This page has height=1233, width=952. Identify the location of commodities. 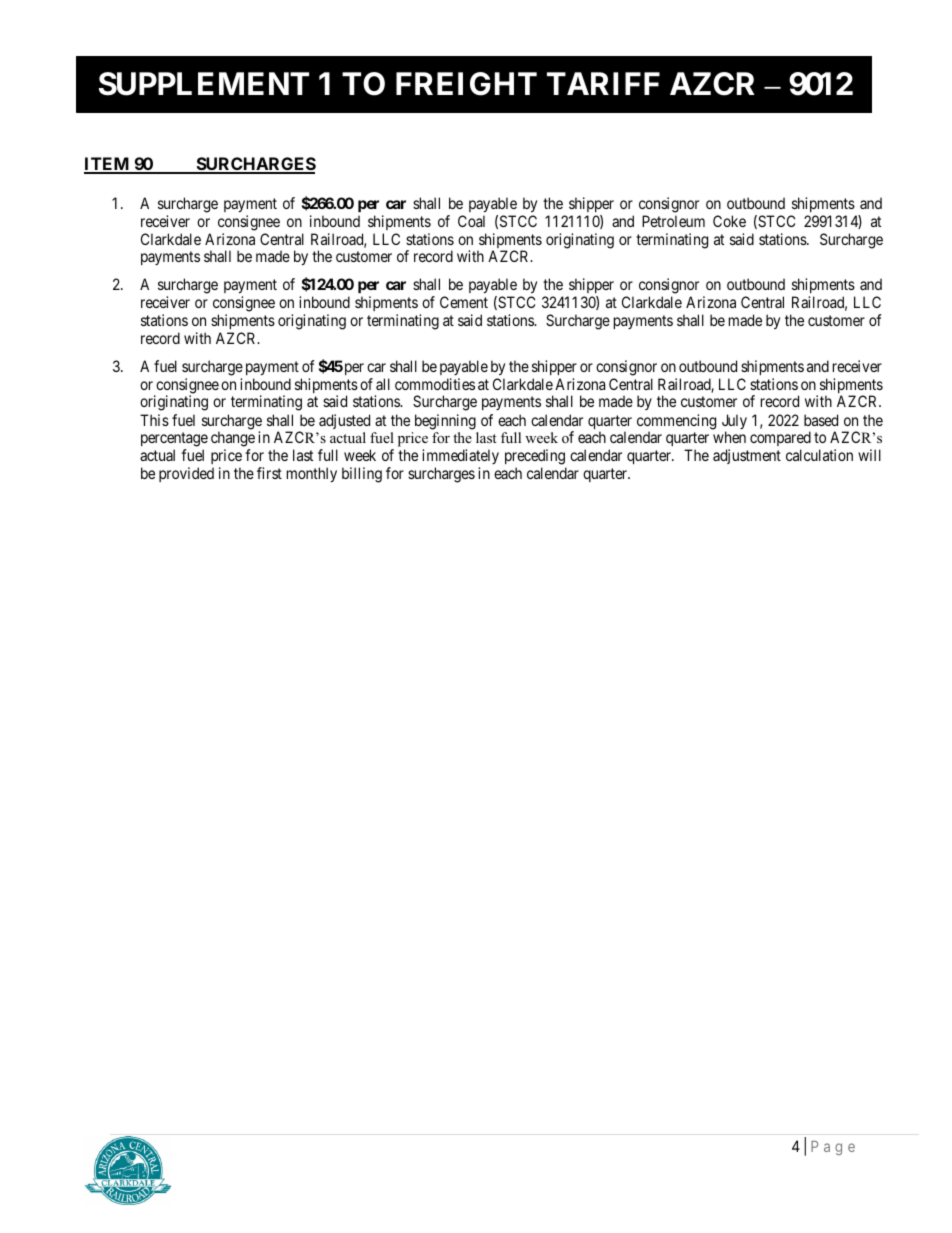
(435, 384).
